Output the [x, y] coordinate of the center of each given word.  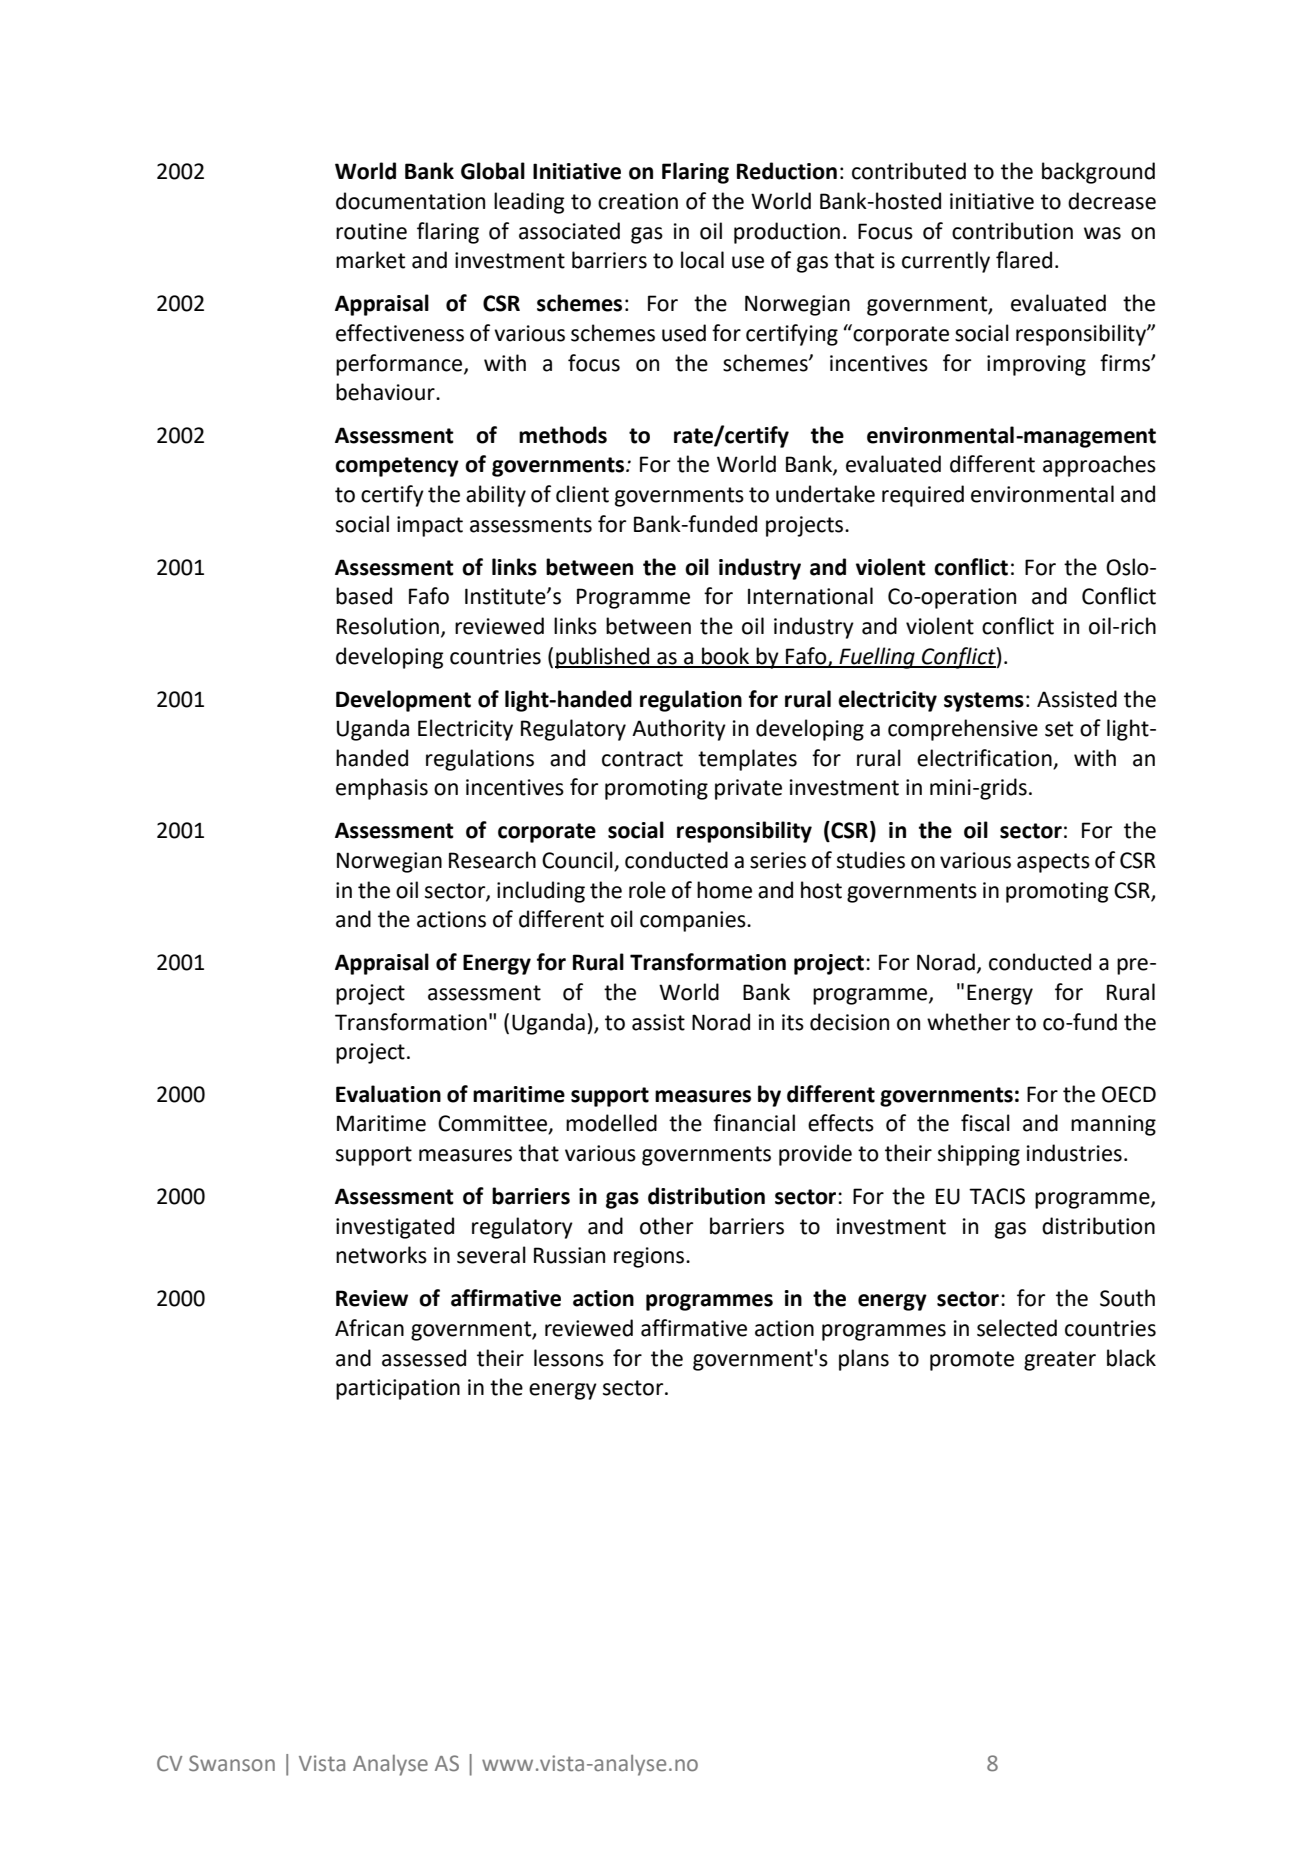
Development [403, 701]
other [666, 1226]
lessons [569, 1358]
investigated [395, 1228]
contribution [1012, 231]
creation [638, 201]
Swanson [232, 1763]
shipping [979, 1155]
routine [371, 231]
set [1059, 729]
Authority [679, 730]
